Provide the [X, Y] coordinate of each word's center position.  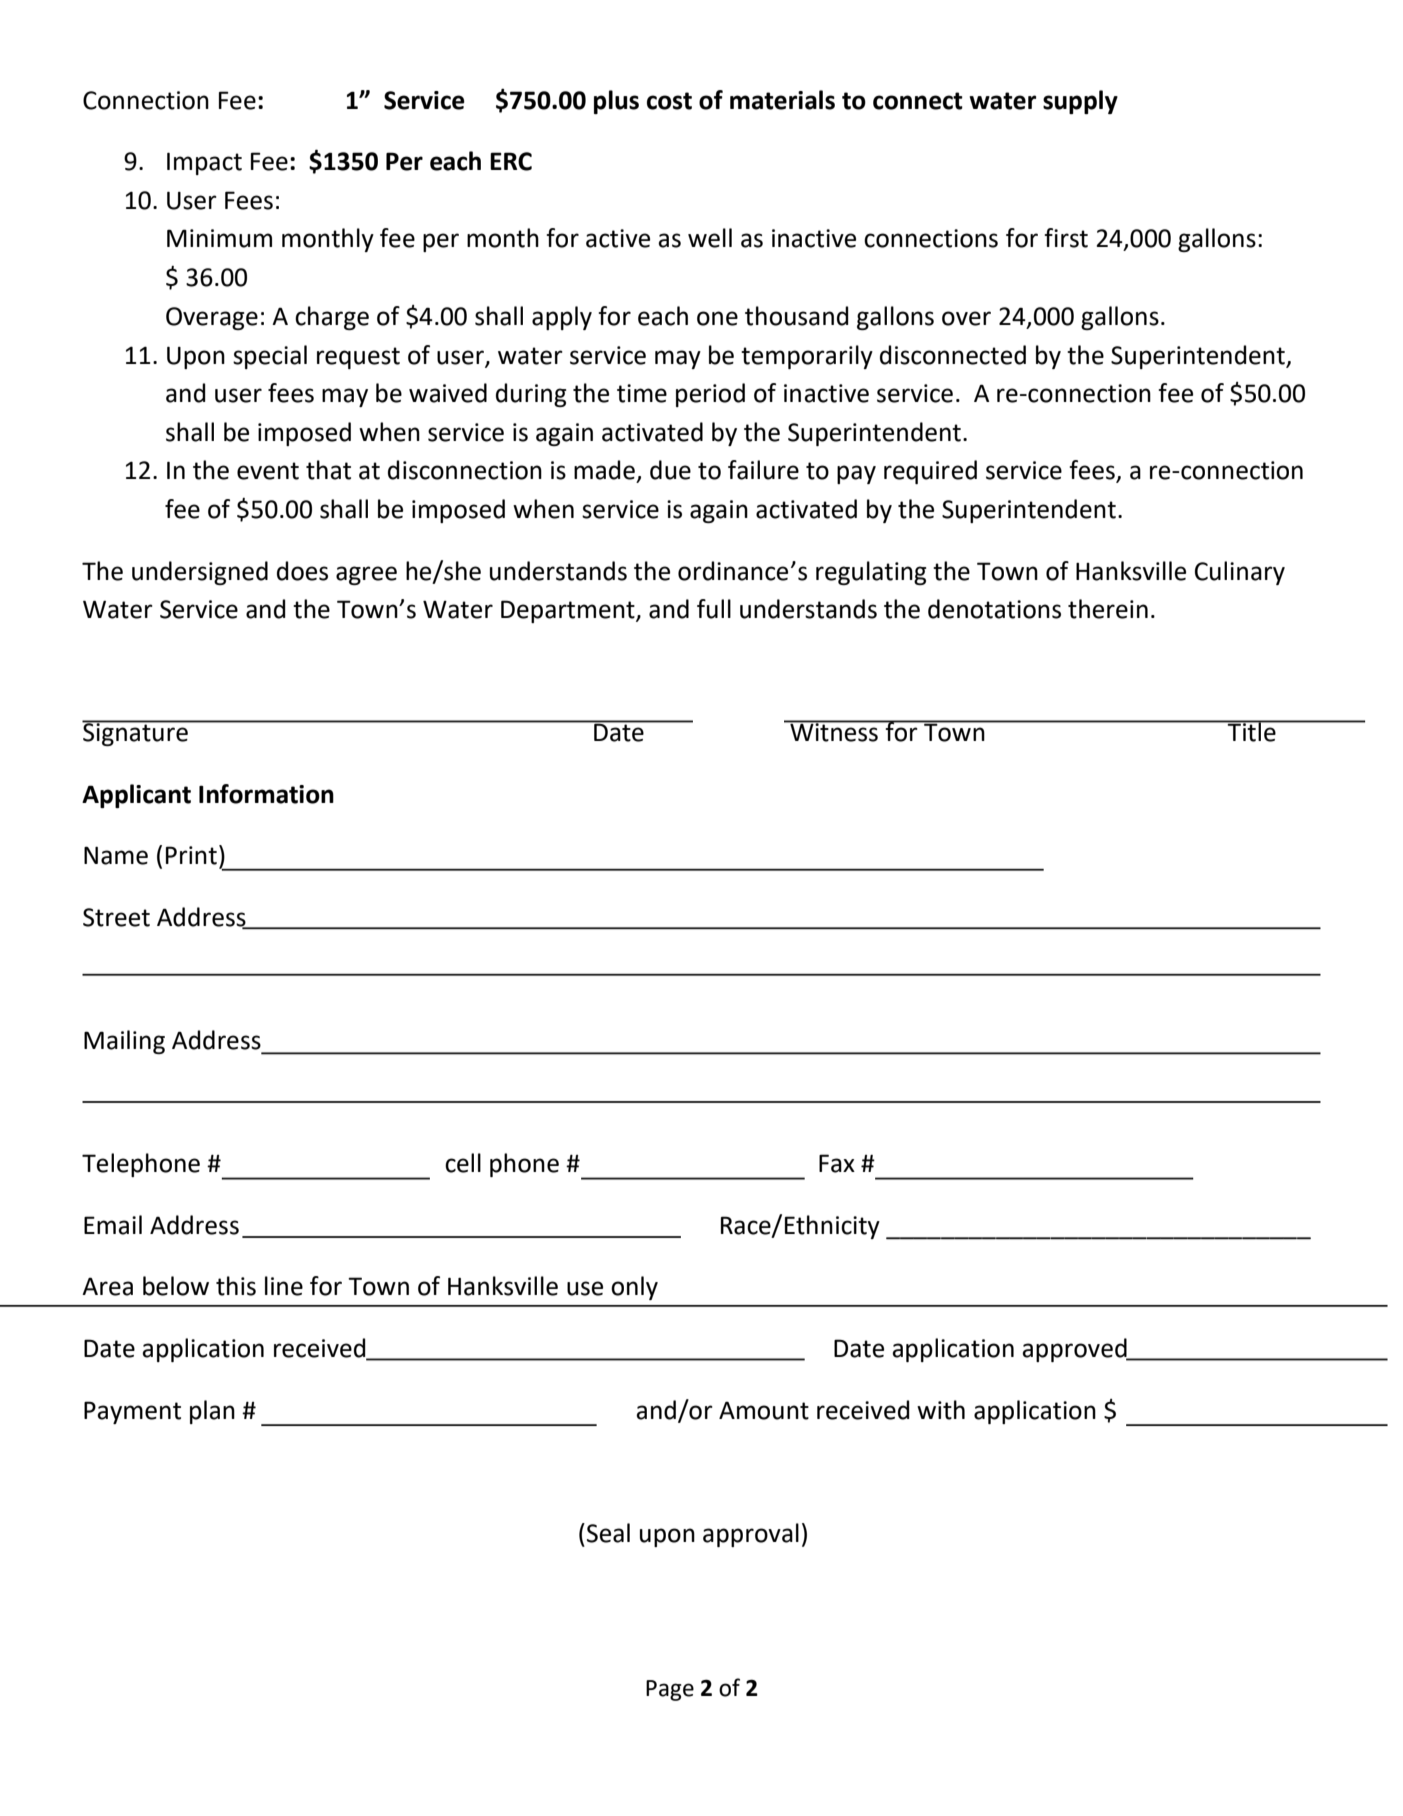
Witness [834, 731]
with [941, 1410]
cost [669, 101]
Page [670, 1690]
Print [191, 855]
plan [212, 1412]
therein [1108, 609]
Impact [204, 163]
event [268, 471]
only [634, 1288]
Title [1252, 731]
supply [1080, 102]
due [670, 470]
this [236, 1286]
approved [1075, 1350]
